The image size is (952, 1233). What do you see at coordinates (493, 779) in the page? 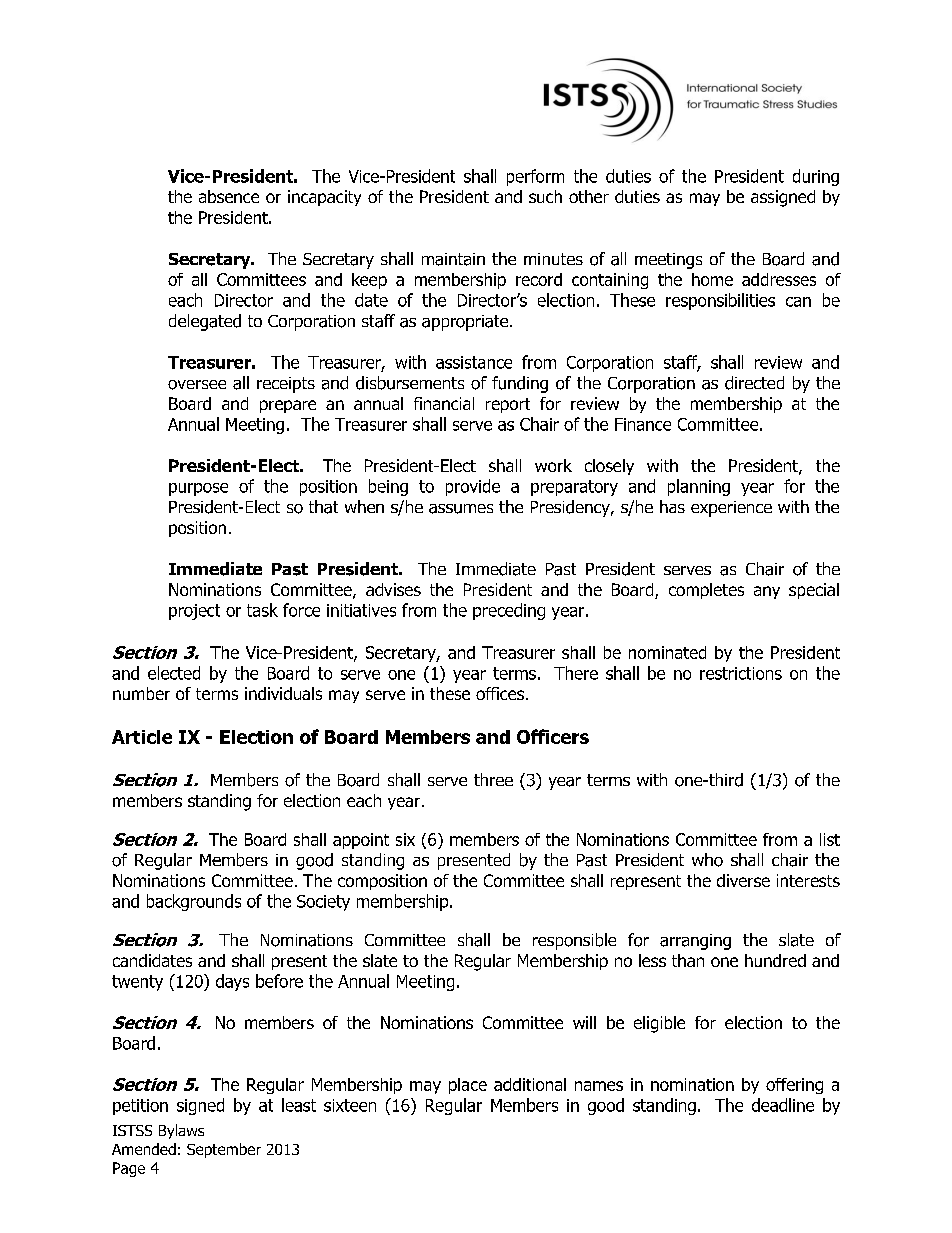
I see `three` at bounding box center [493, 779].
